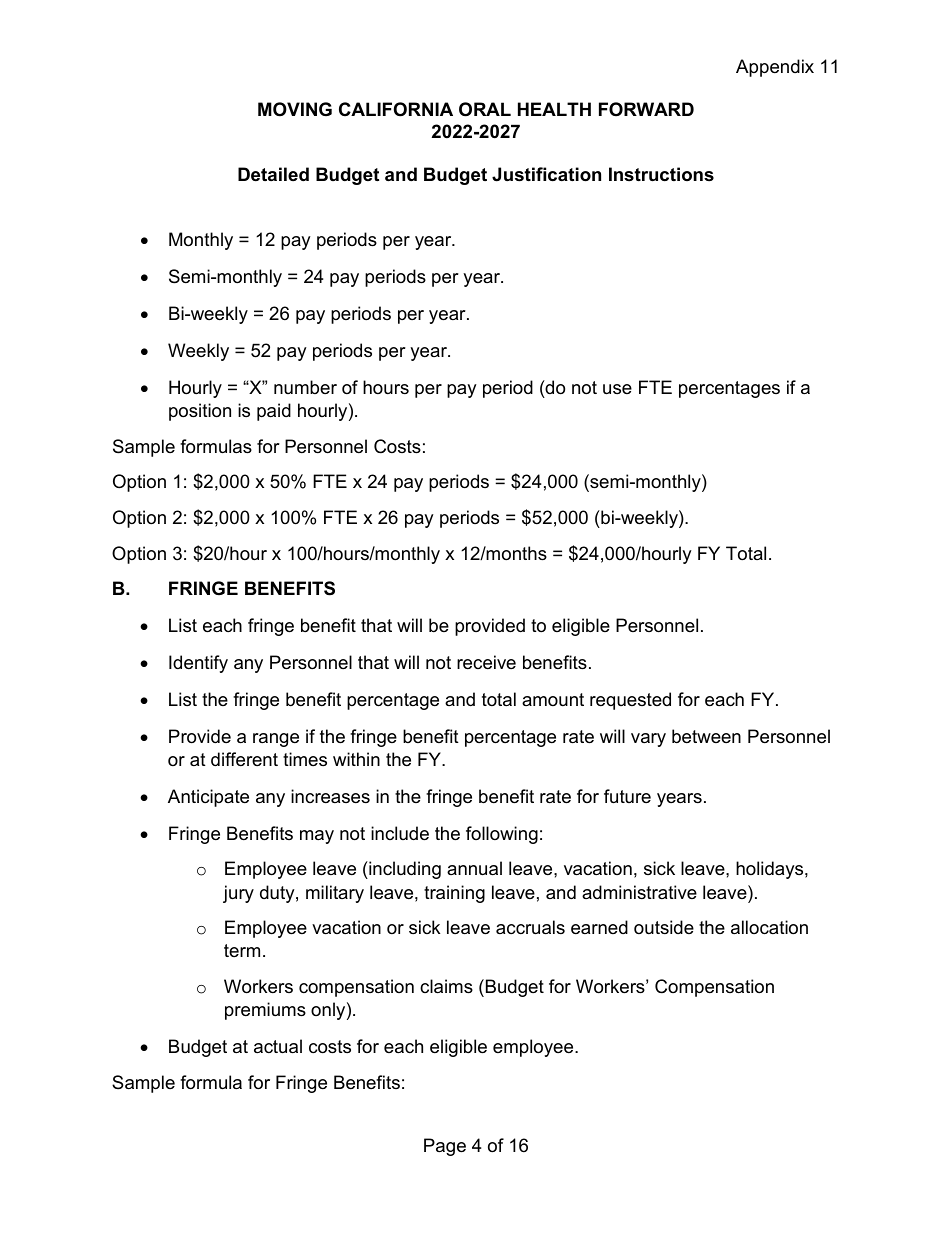 This screenshot has height=1233, width=952. What do you see at coordinates (445, 1147) in the screenshot?
I see `Page` at bounding box center [445, 1147].
